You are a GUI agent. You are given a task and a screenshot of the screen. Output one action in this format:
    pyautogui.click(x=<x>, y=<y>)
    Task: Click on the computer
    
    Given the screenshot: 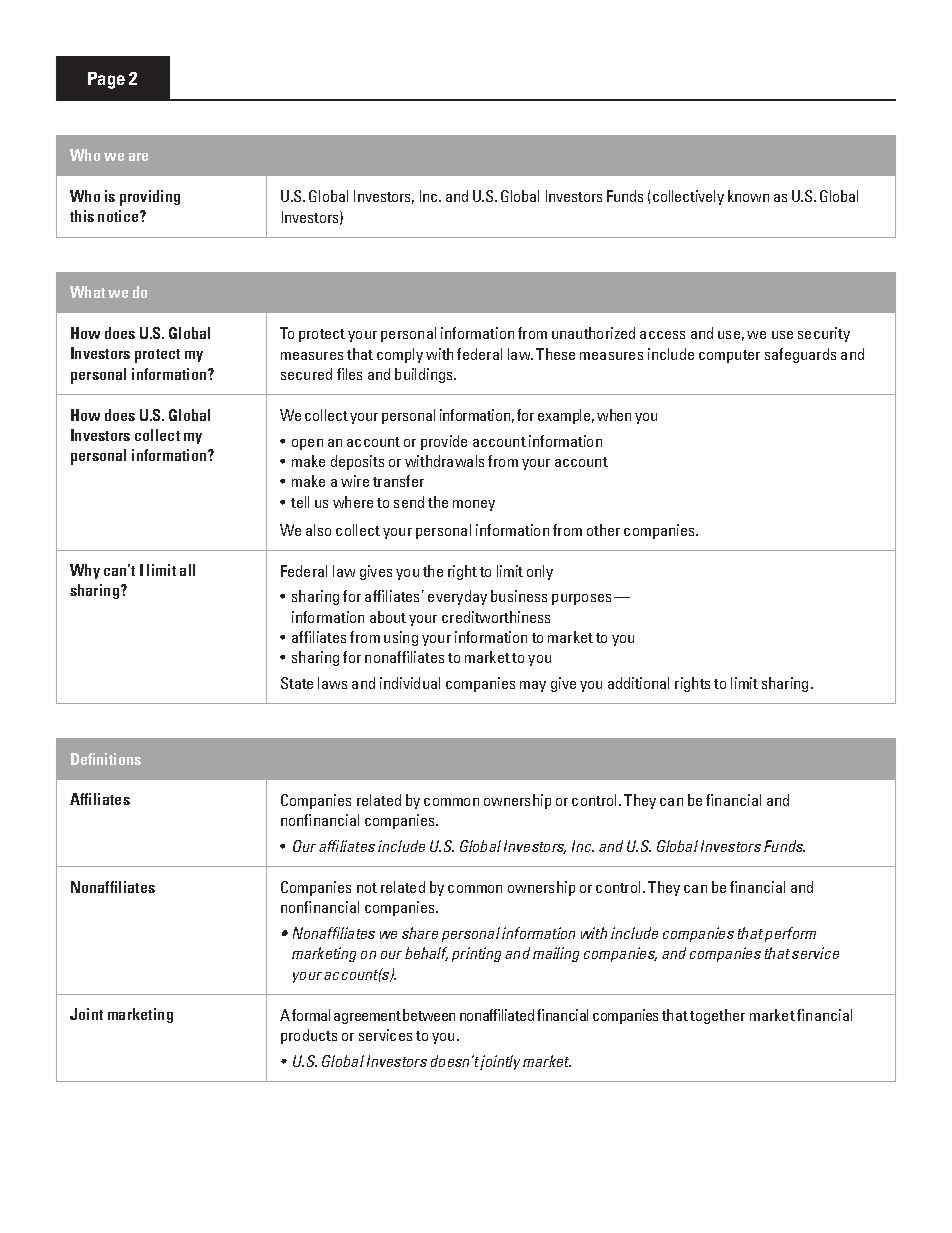 What is the action you would take?
    pyautogui.click(x=729, y=356)
